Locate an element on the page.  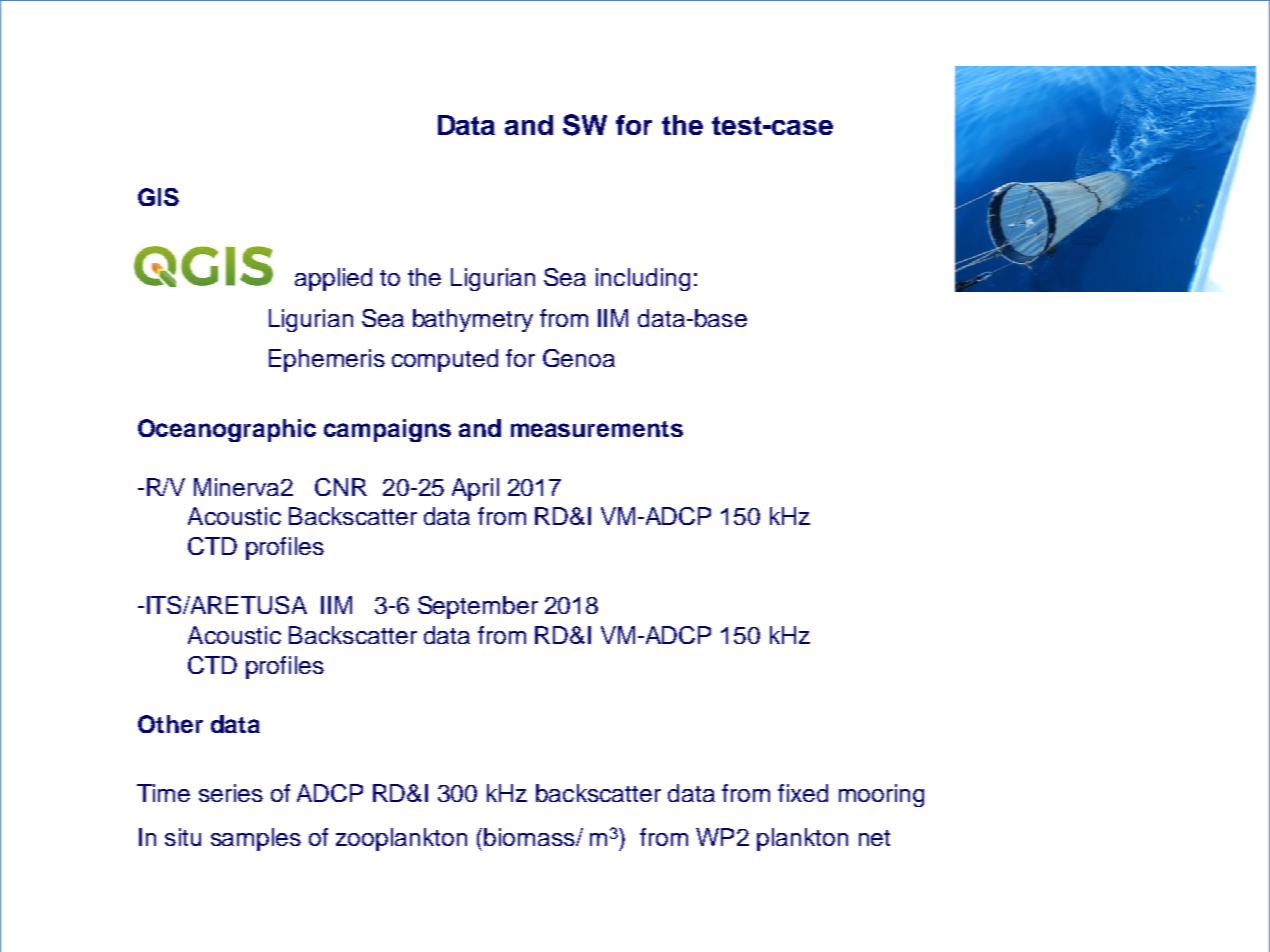
samples is located at coordinates (256, 839).
